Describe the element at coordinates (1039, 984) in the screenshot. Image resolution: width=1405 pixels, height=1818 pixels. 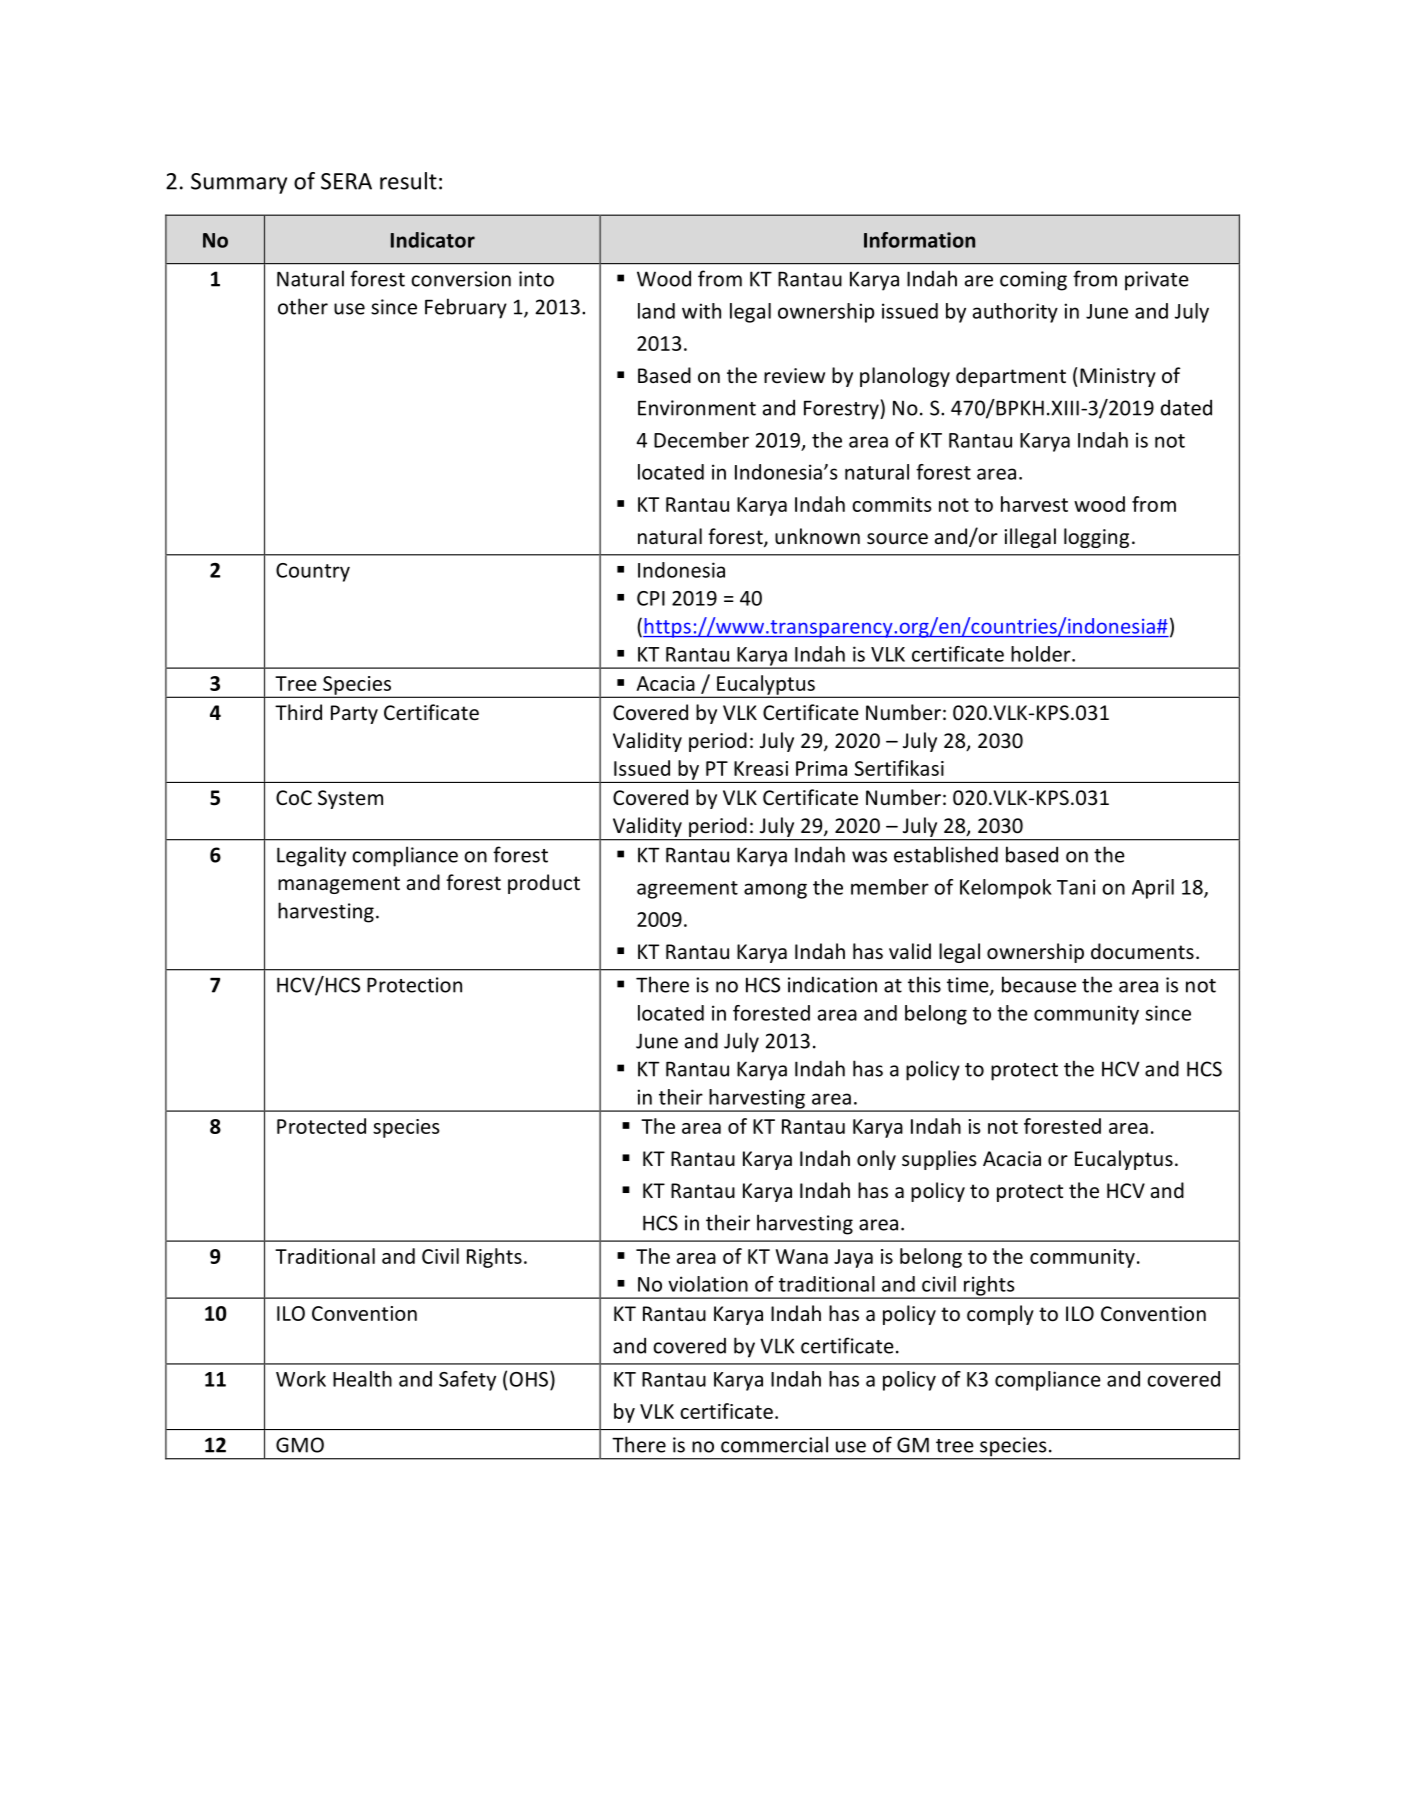
I see `because` at that location.
